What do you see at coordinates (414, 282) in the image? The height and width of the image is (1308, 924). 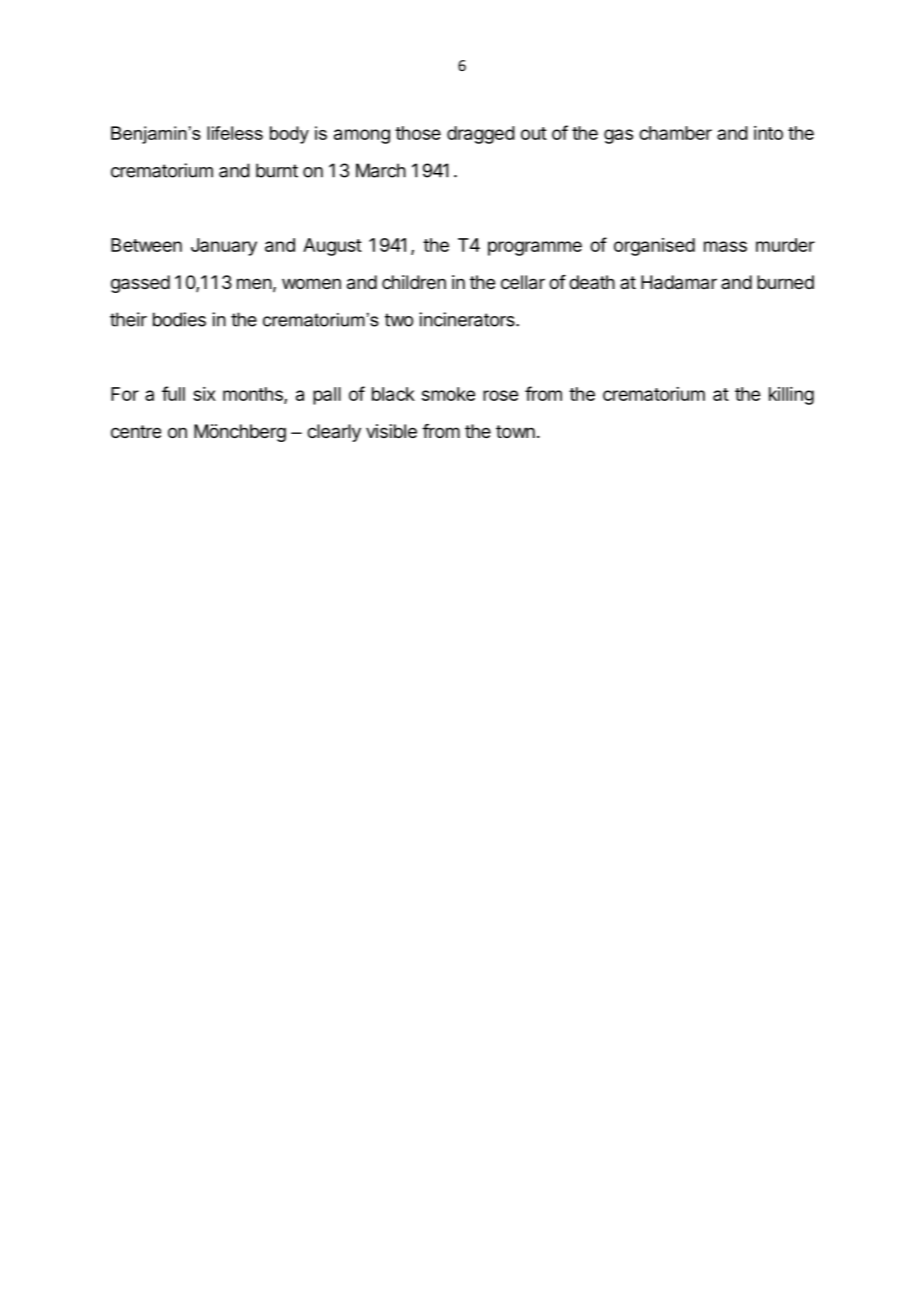 I see `children` at bounding box center [414, 282].
